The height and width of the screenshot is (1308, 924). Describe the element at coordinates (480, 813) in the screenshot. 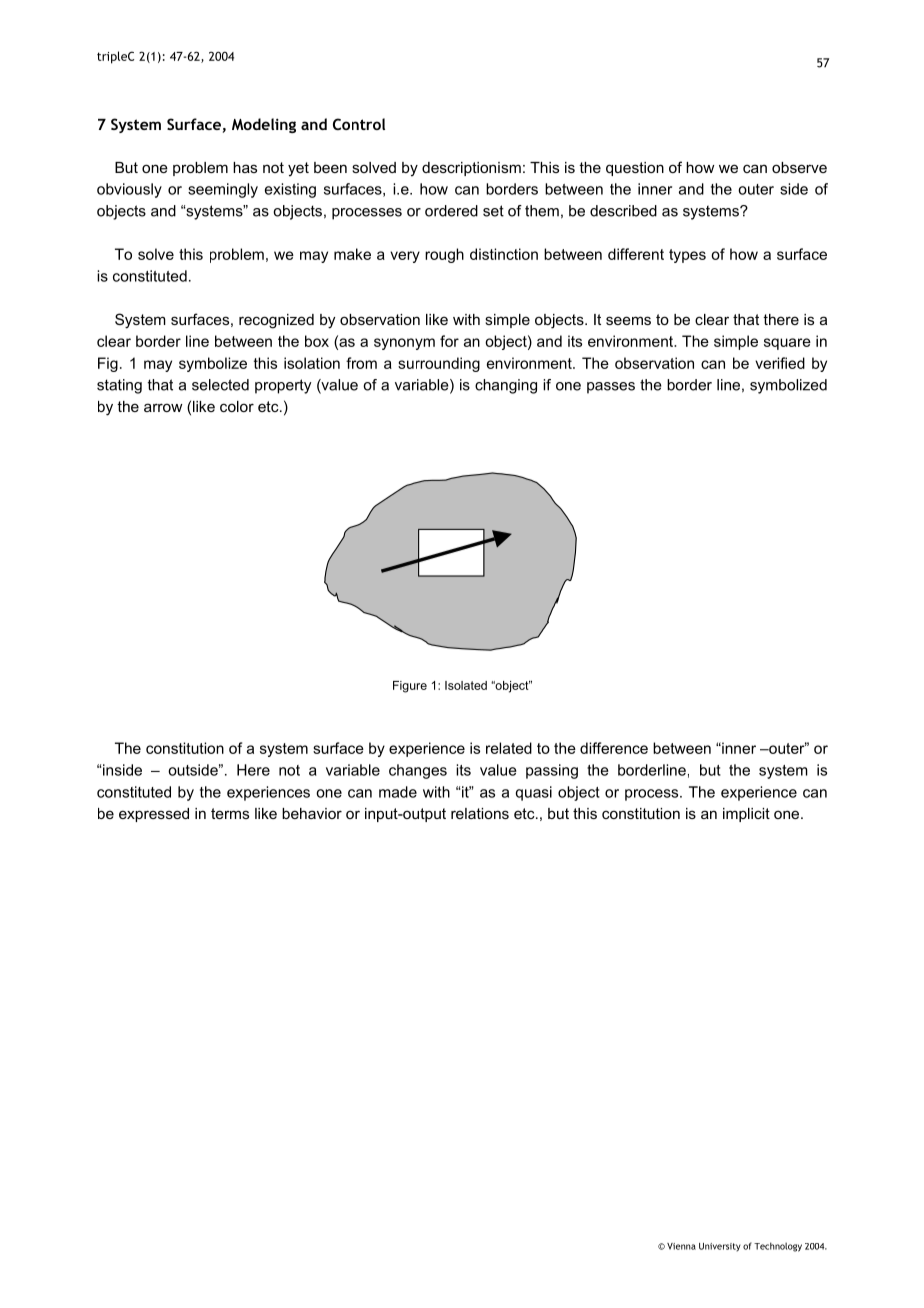

I see `relations` at that location.
